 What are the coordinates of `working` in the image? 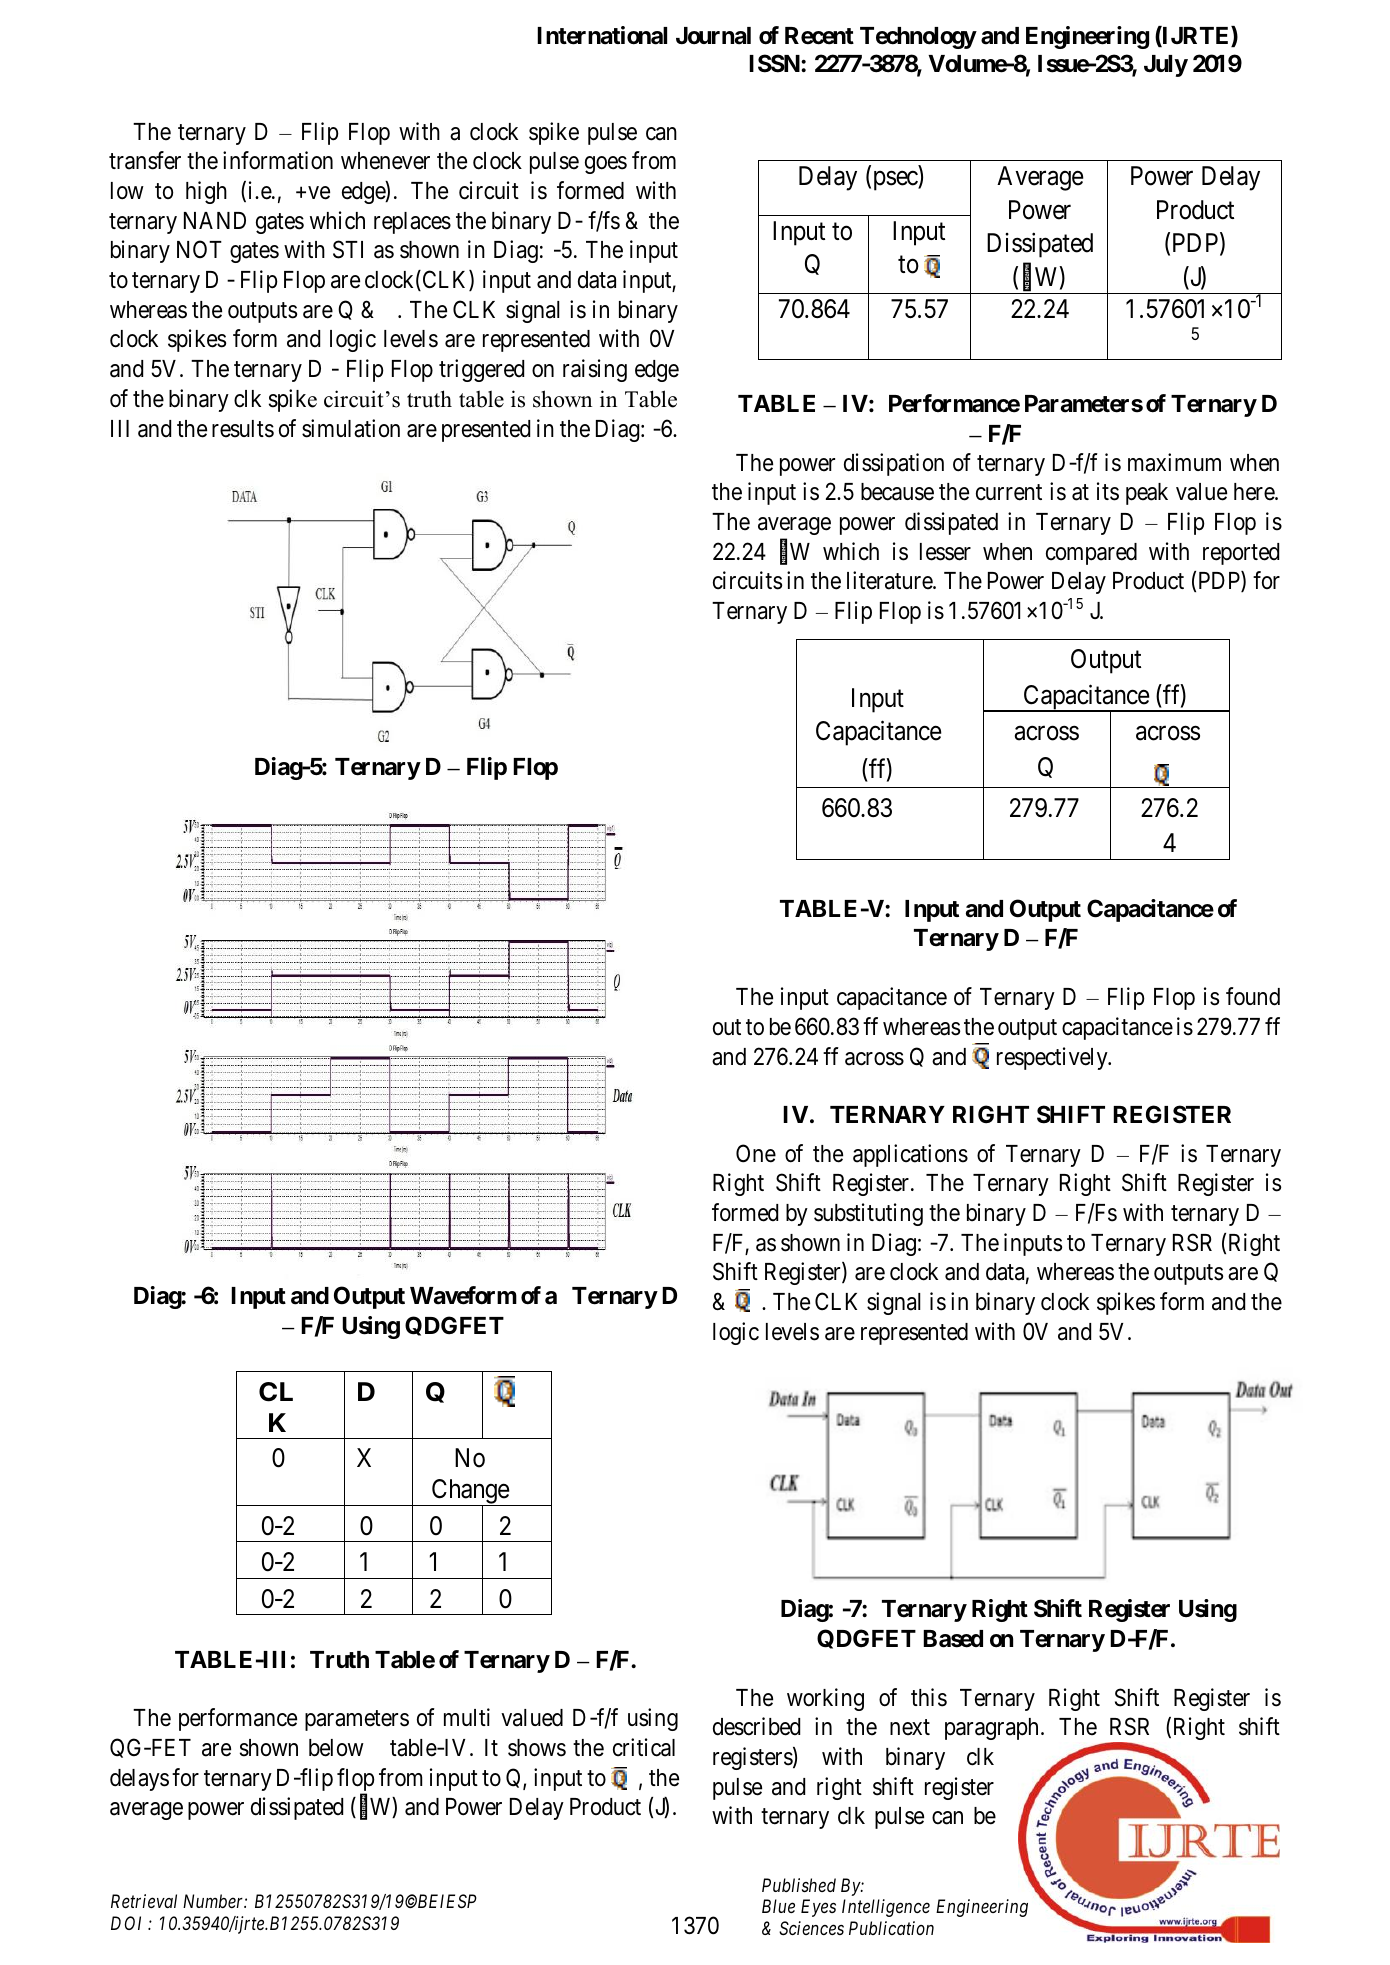 It's located at (825, 1699).
